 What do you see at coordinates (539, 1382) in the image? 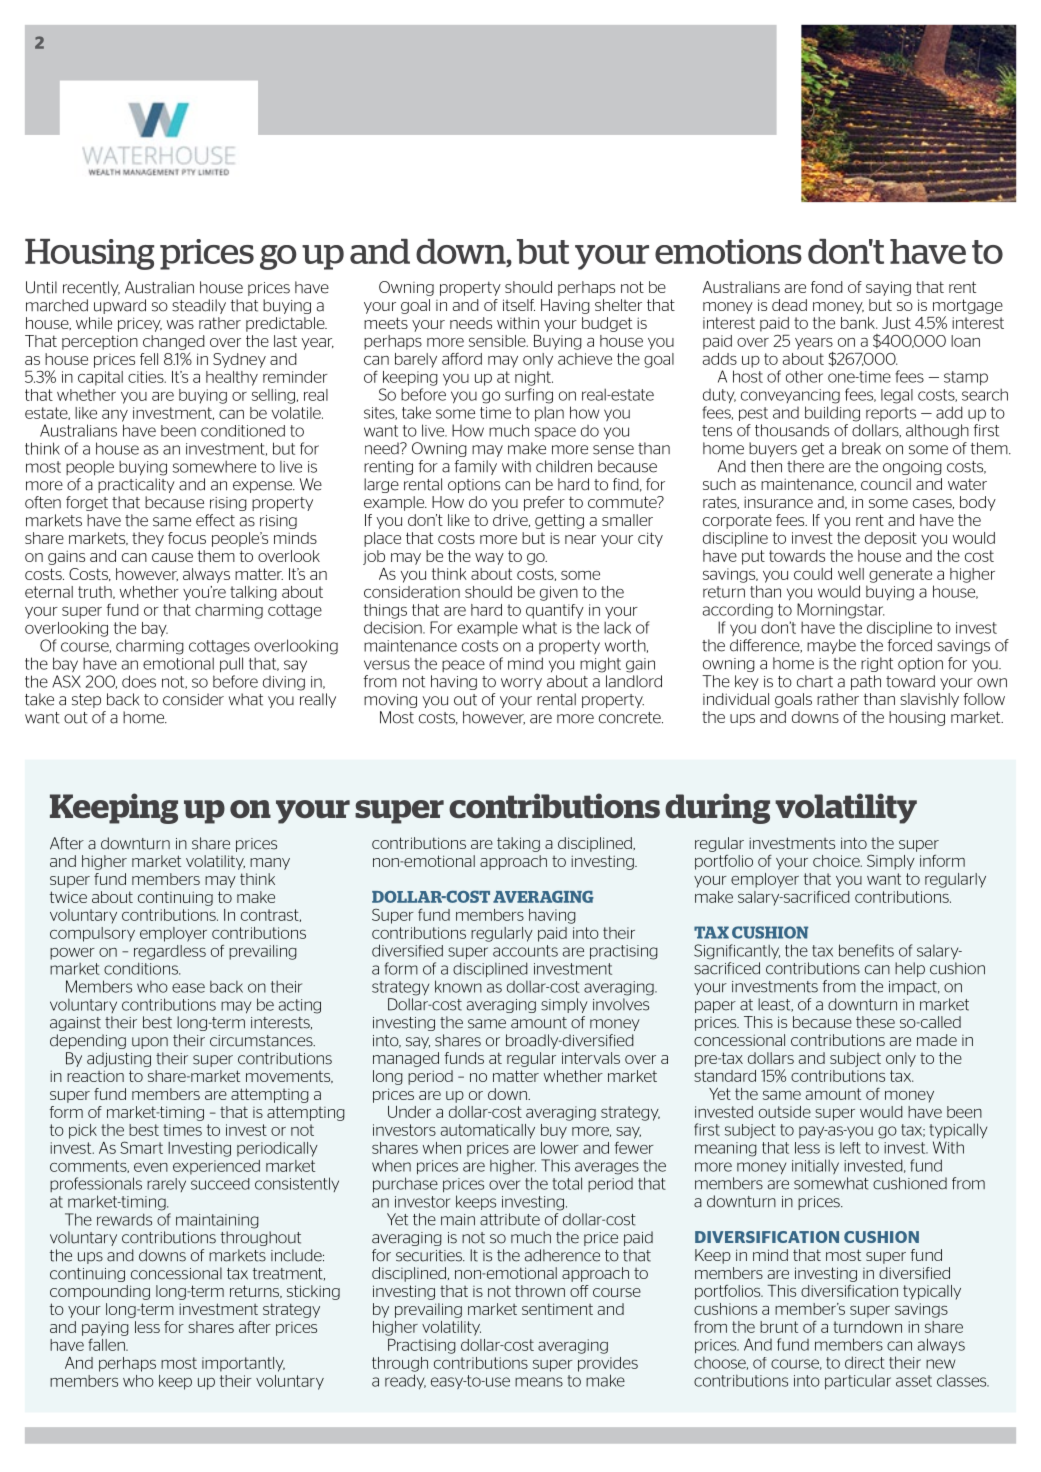
I see `means` at bounding box center [539, 1382].
